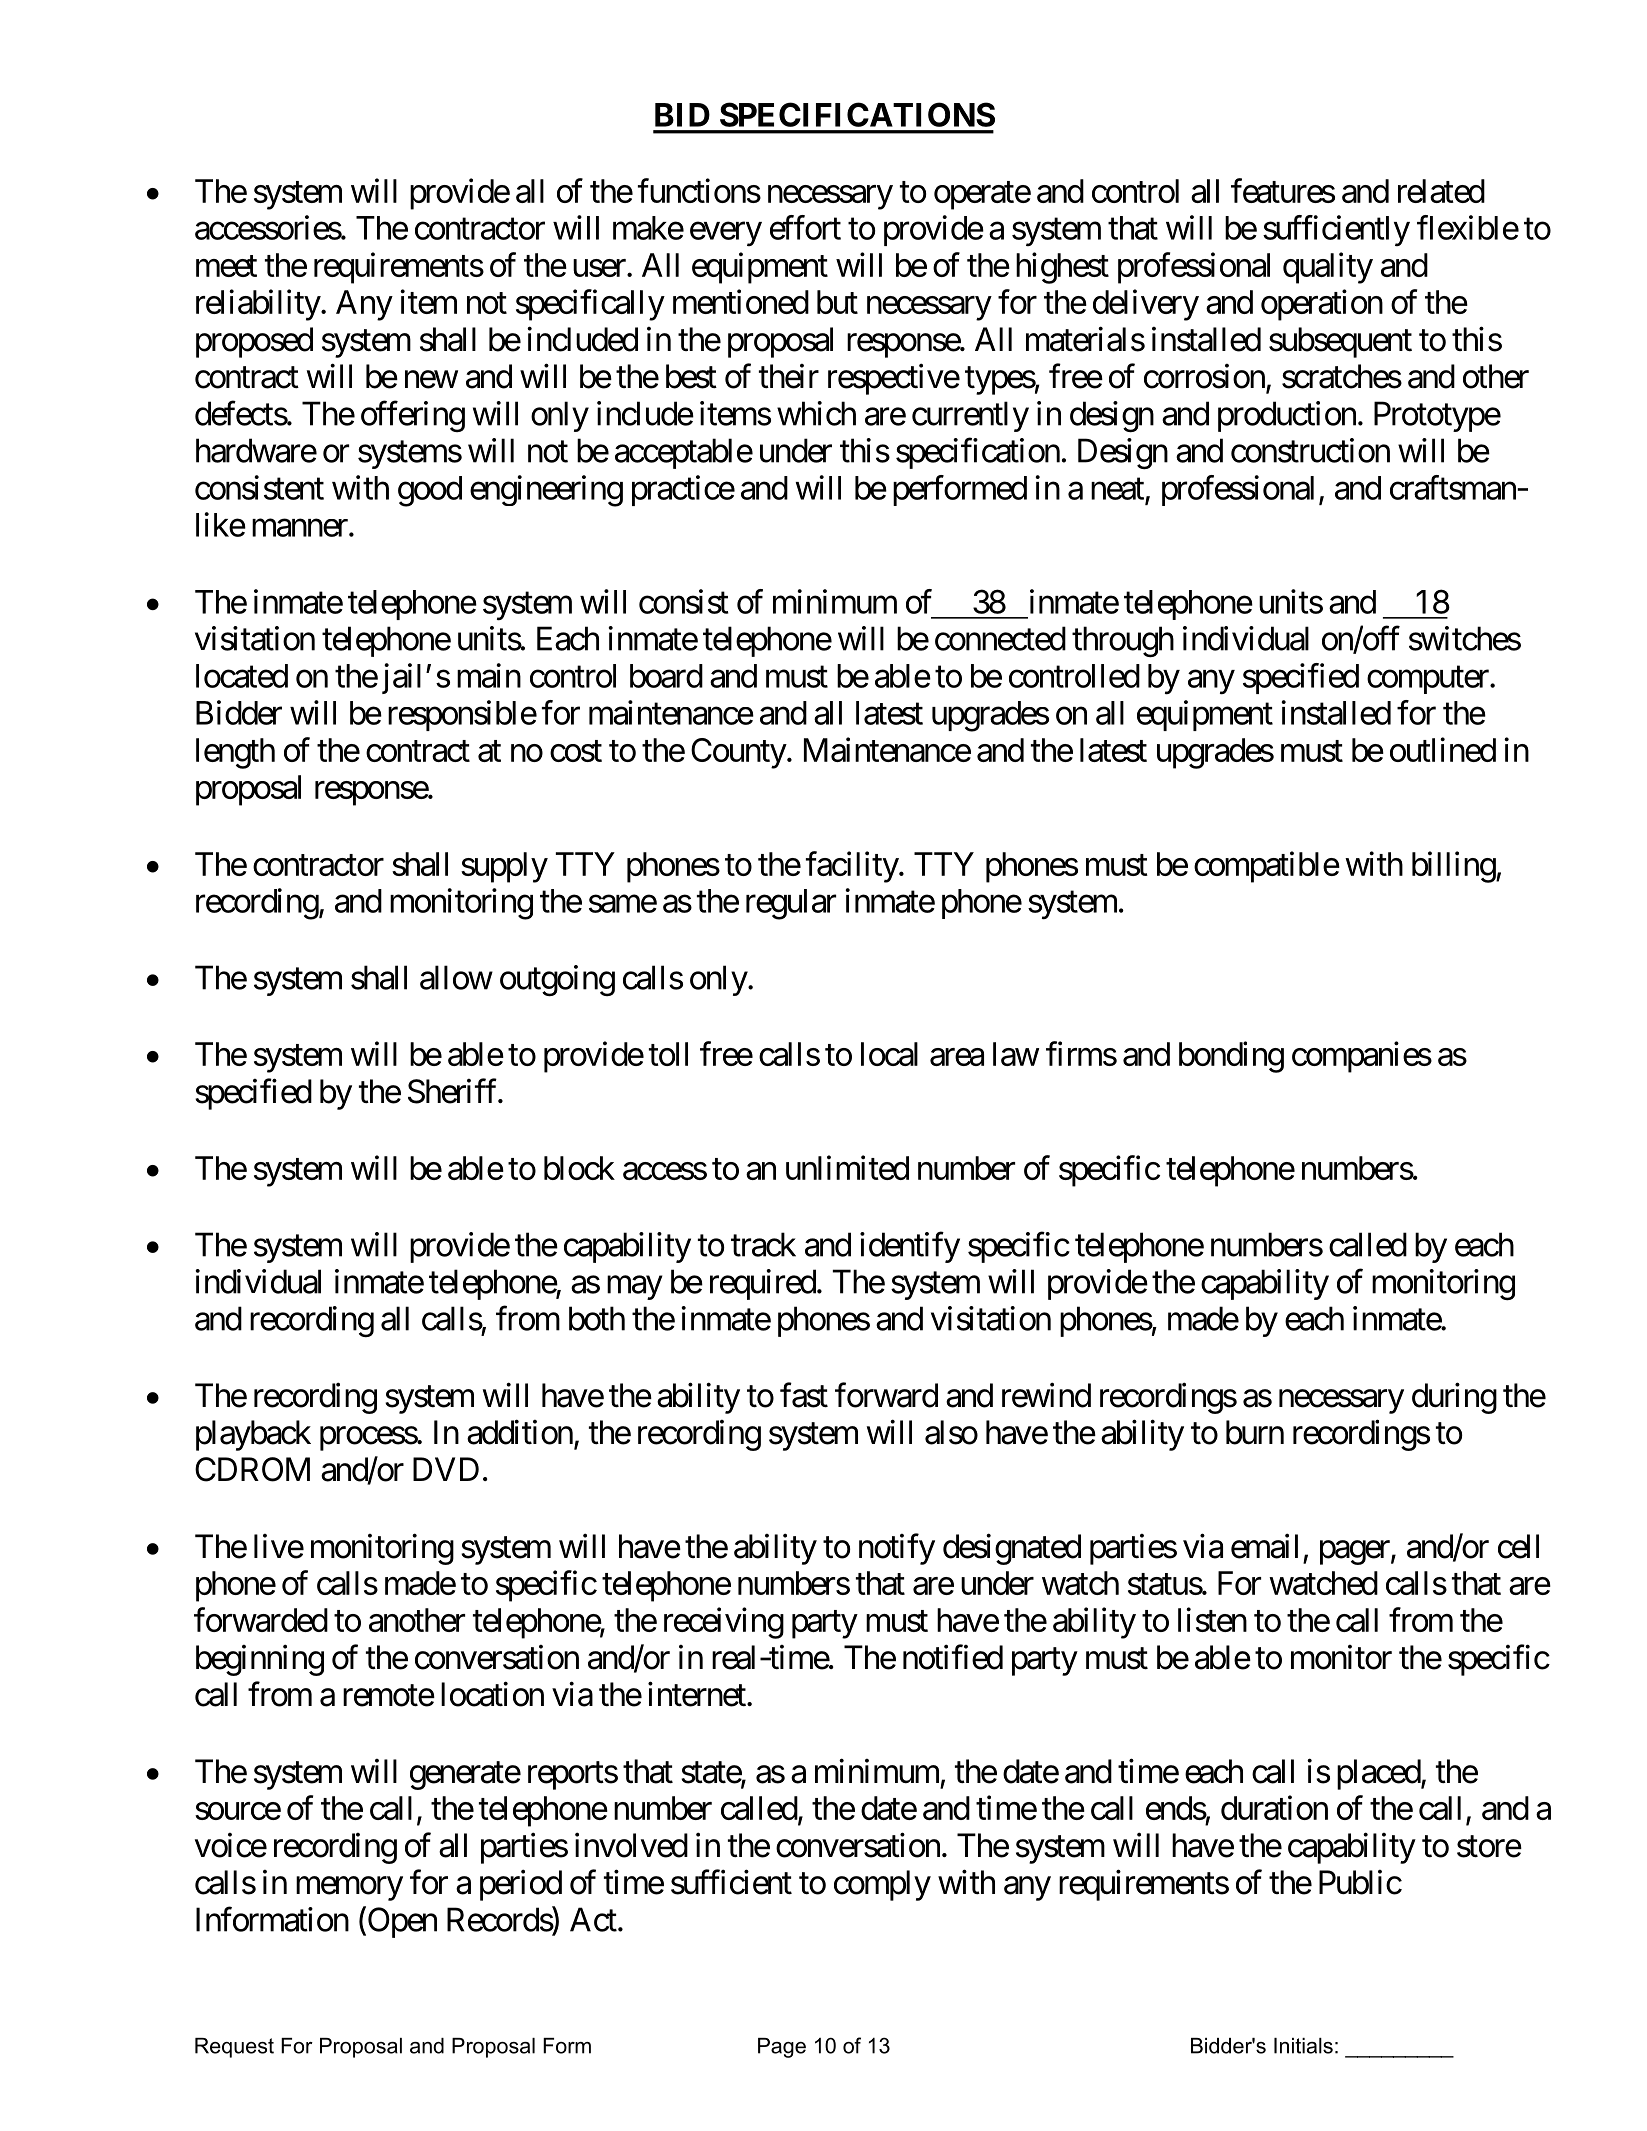 The height and width of the document is (2131, 1647). What do you see at coordinates (847, 1167) in the document?
I see `unlimited` at bounding box center [847, 1167].
